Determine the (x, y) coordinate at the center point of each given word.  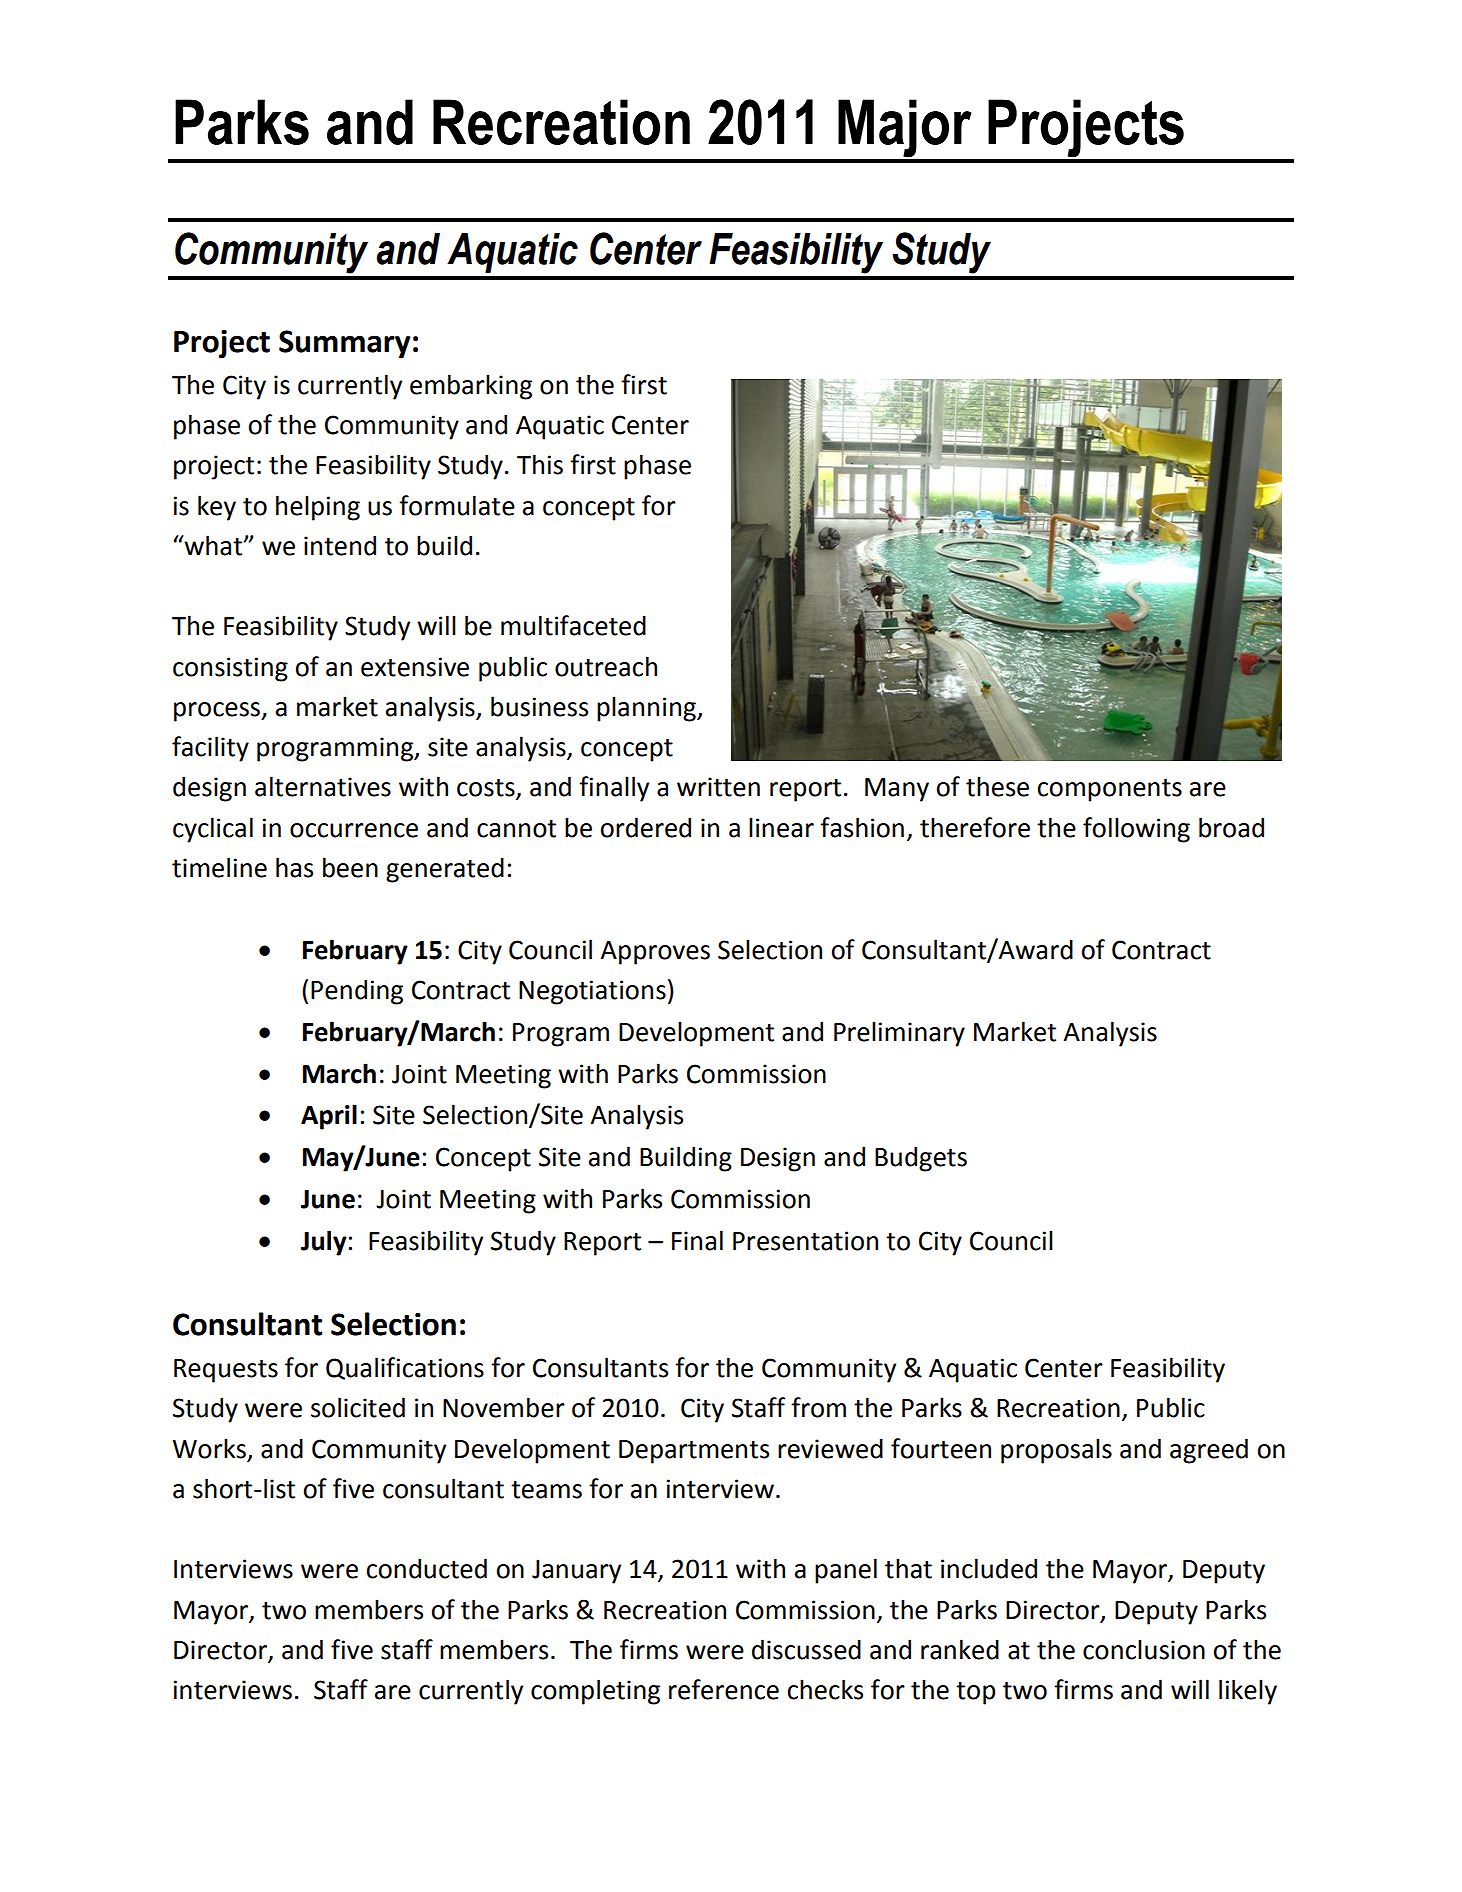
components (1110, 790)
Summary (345, 344)
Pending (357, 992)
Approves (655, 953)
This (540, 464)
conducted (427, 1568)
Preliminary (899, 1034)
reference (724, 1689)
